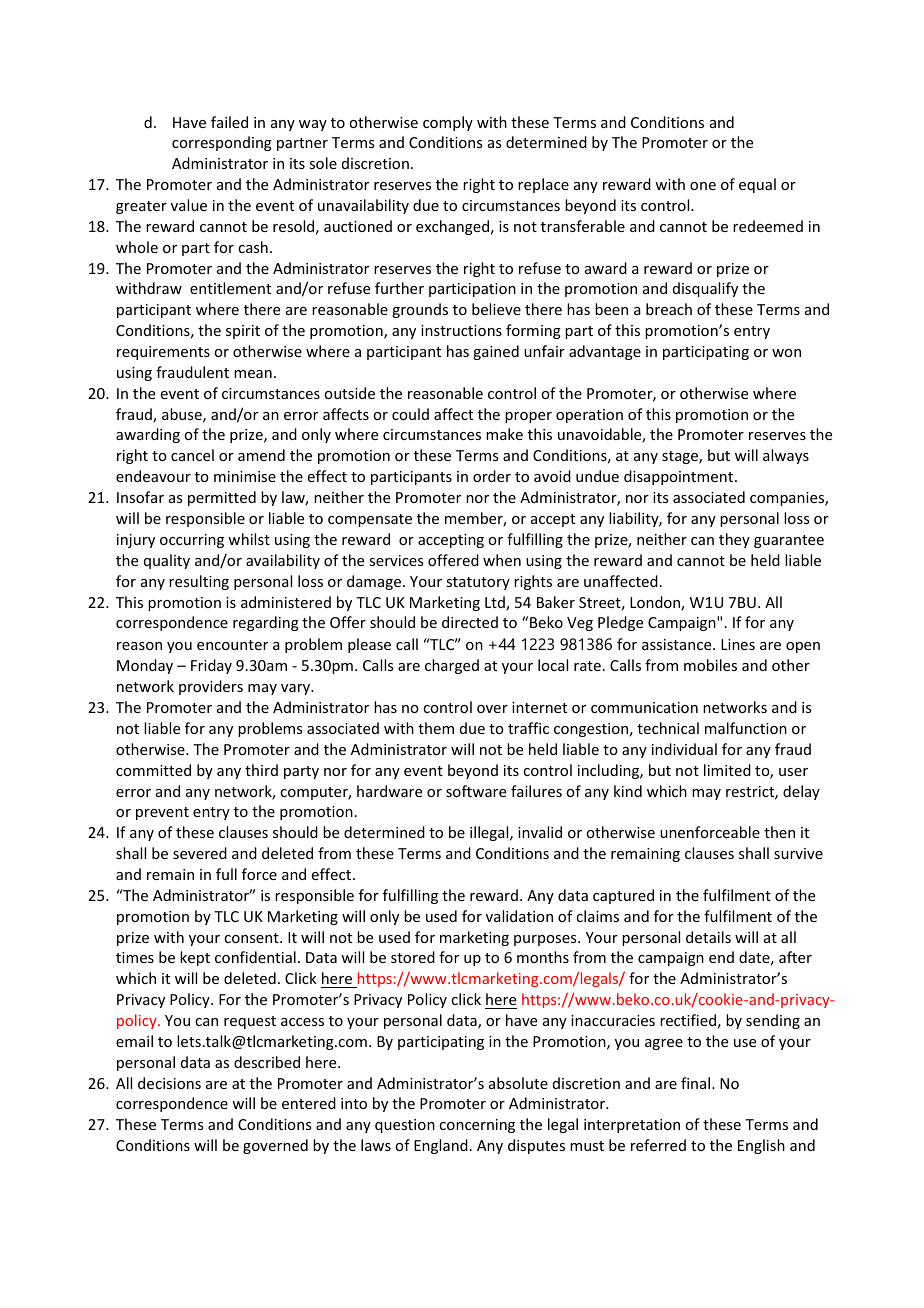  Describe the element at coordinates (222, 143) in the screenshot. I see `corresponding` at that location.
